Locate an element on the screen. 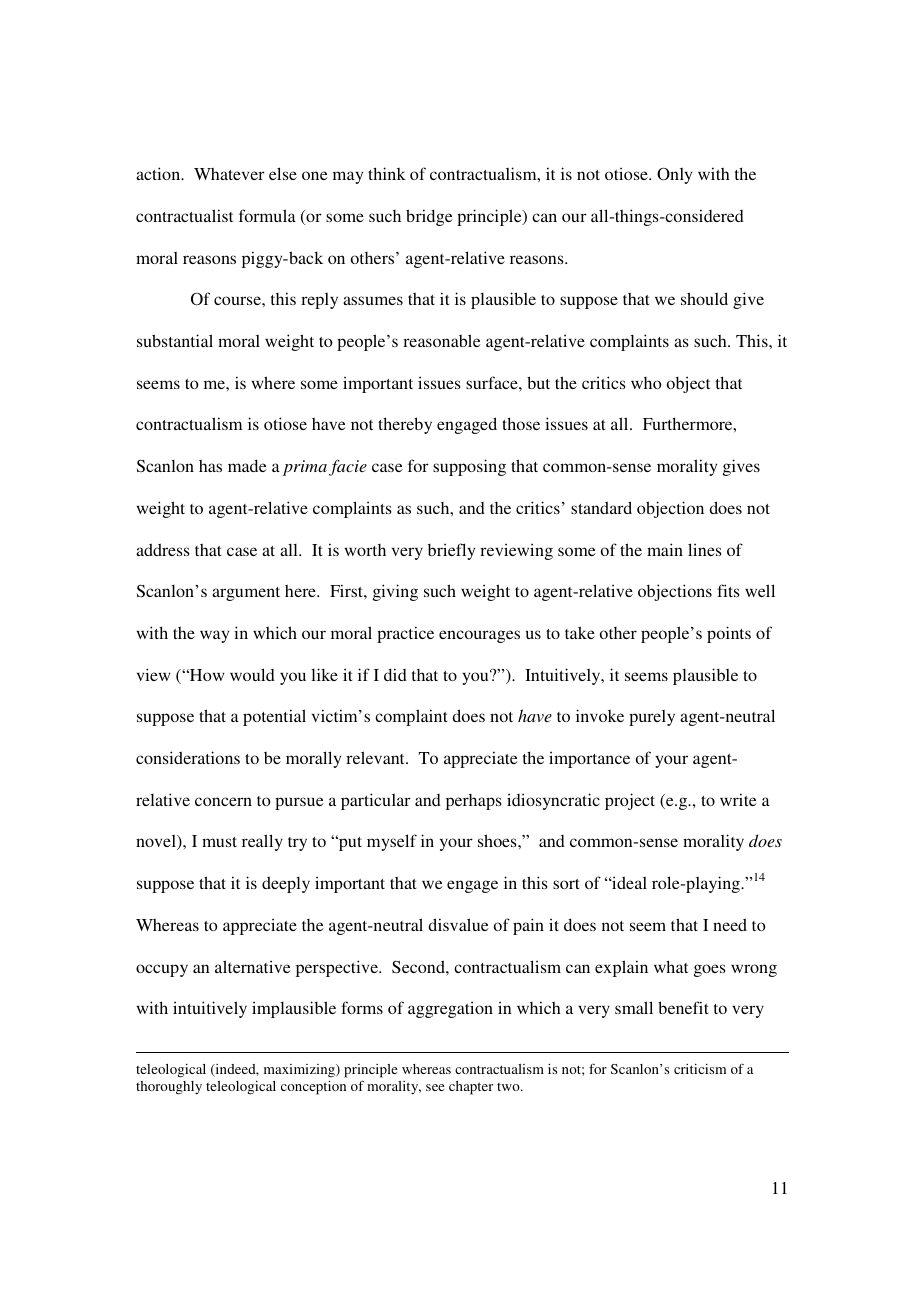  formula is located at coordinates (267, 215).
